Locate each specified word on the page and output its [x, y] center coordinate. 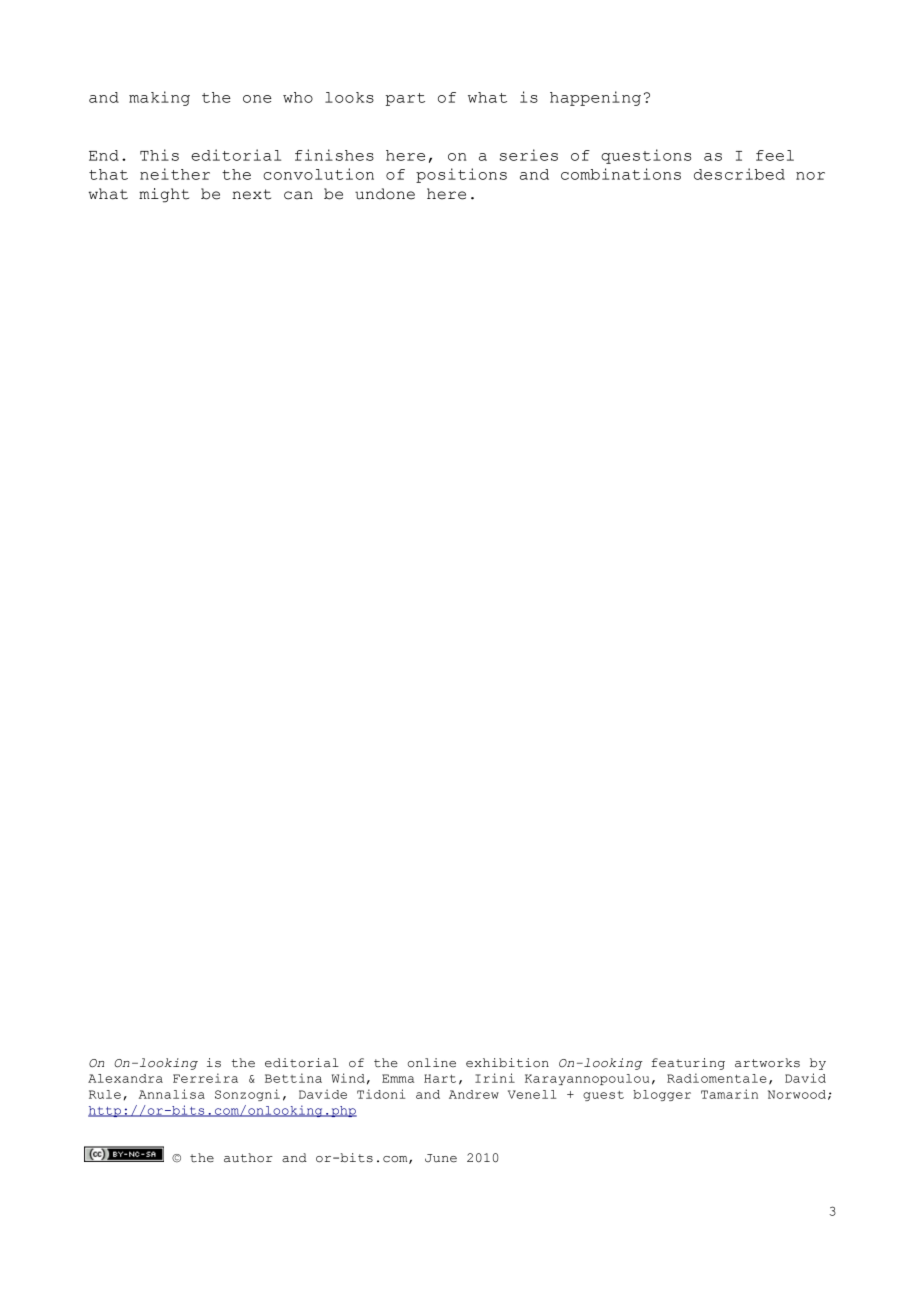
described [739, 174]
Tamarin [729, 1094]
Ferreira [205, 1078]
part [405, 99]
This [159, 155]
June [441, 1158]
